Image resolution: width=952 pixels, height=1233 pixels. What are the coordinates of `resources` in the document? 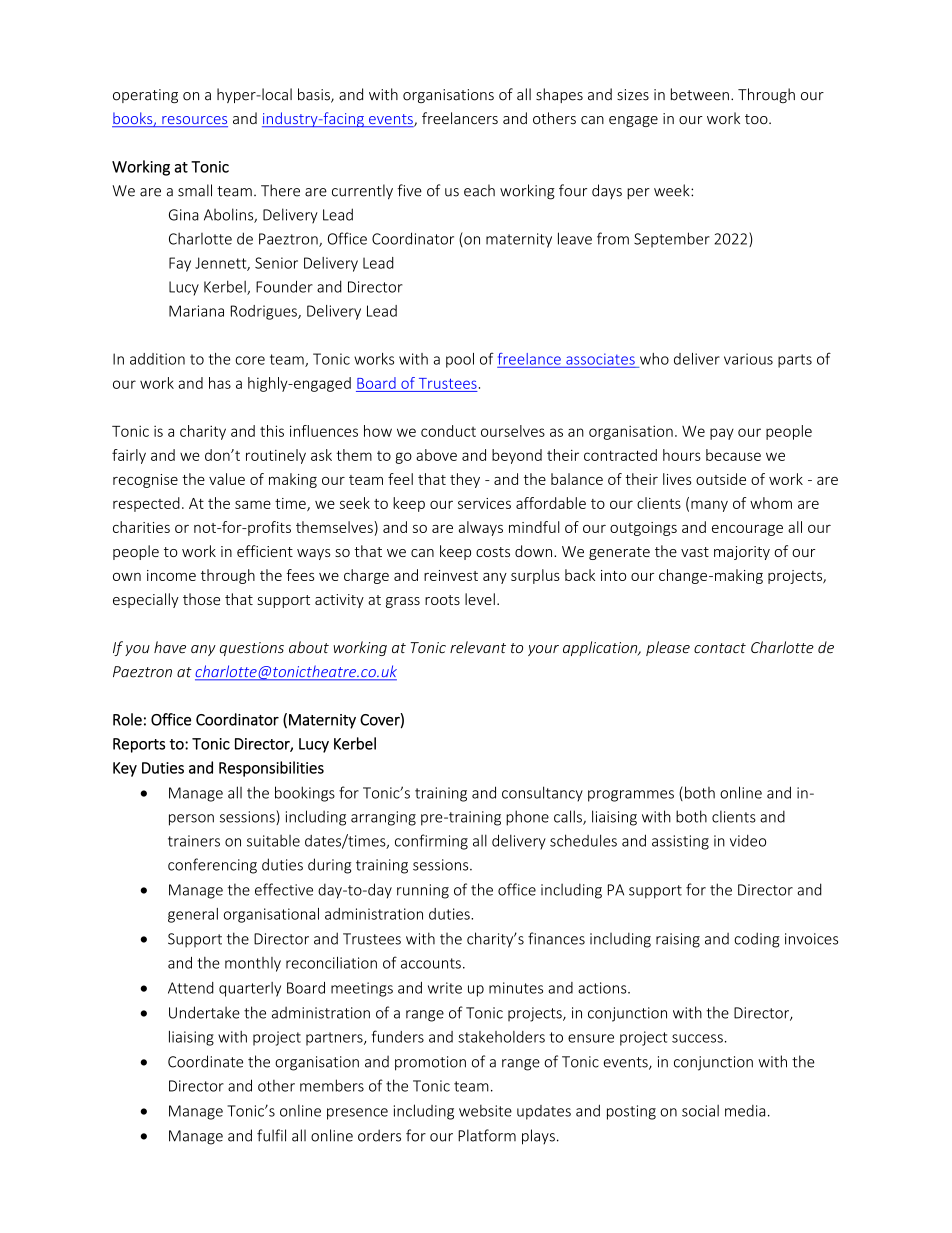 It's located at (194, 121).
